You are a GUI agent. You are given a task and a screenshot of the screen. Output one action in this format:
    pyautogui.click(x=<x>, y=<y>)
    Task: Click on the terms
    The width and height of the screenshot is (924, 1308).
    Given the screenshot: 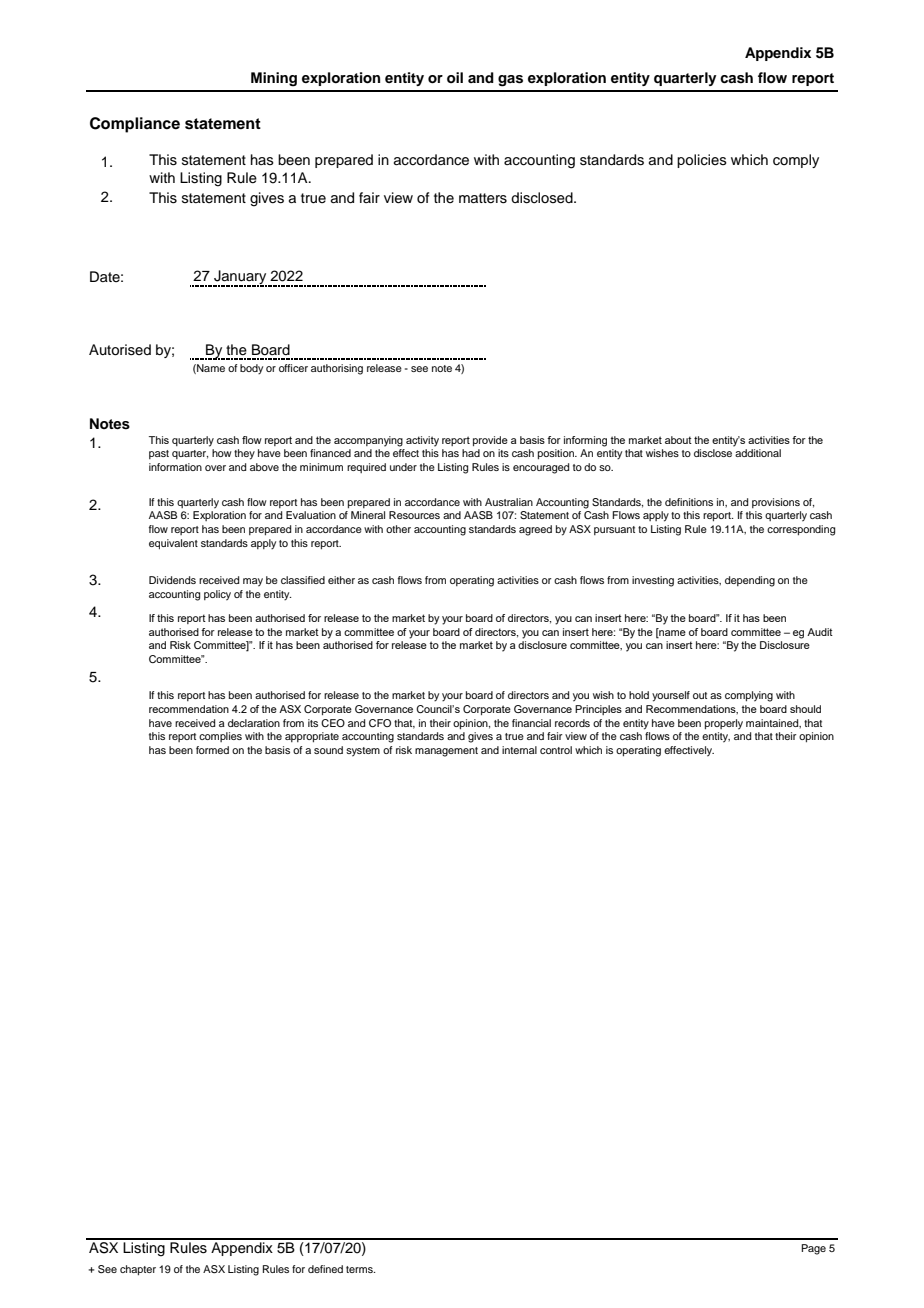 What is the action you would take?
    pyautogui.click(x=360, y=1269)
